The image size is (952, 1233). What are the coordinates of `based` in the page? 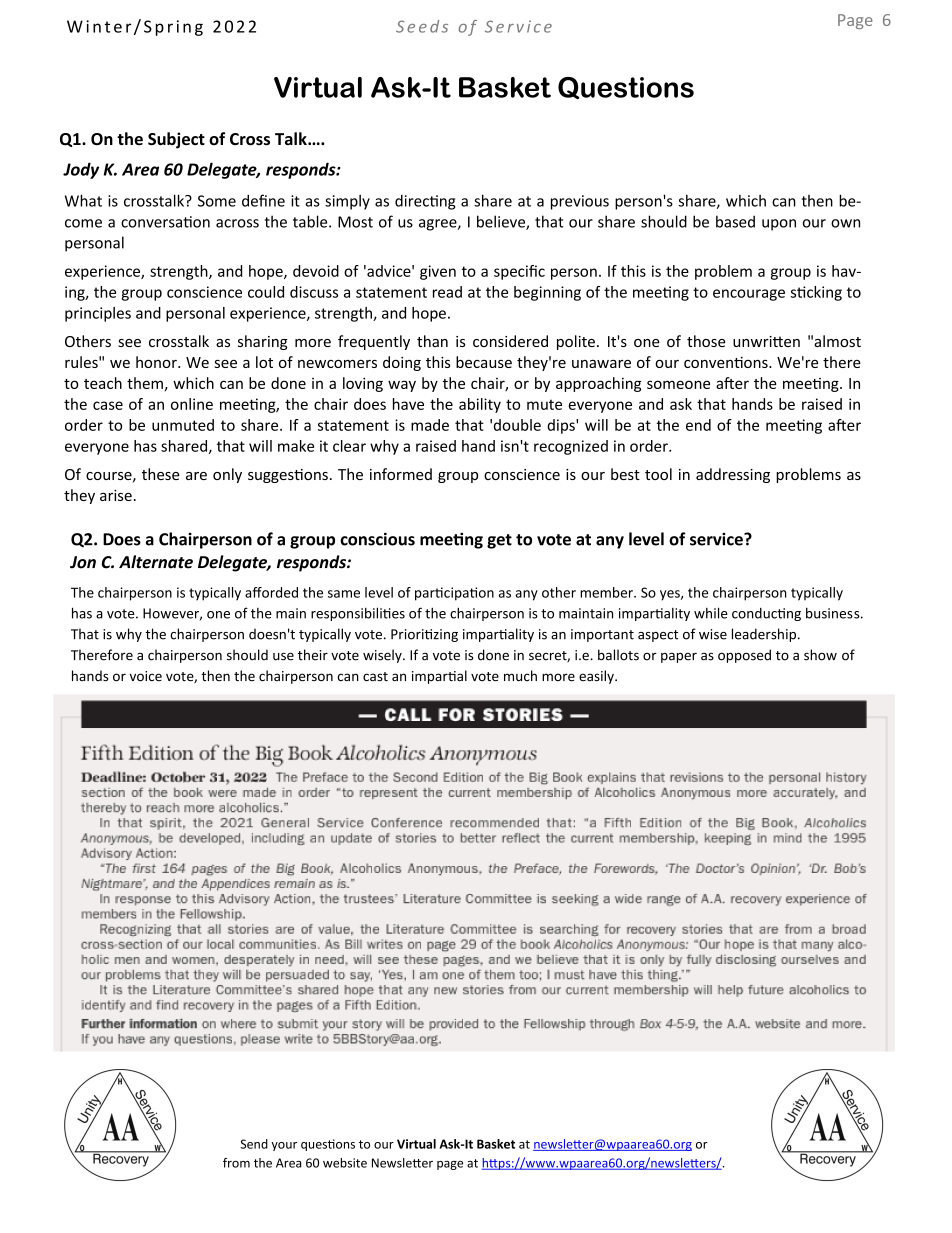 It's located at (735, 221).
